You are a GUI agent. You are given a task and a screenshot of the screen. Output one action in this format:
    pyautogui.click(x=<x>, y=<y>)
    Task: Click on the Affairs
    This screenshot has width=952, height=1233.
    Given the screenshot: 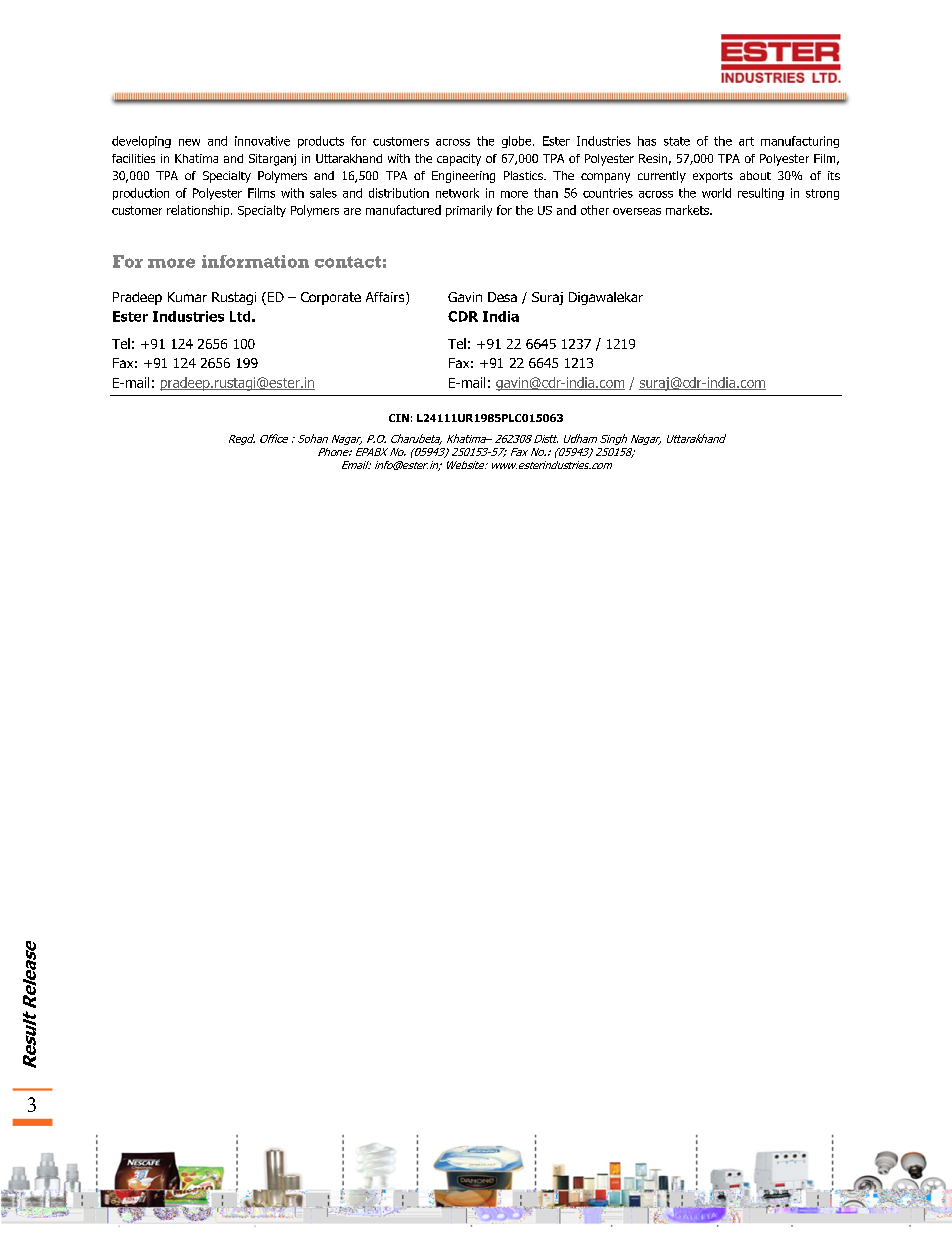 What is the action you would take?
    pyautogui.click(x=386, y=298)
